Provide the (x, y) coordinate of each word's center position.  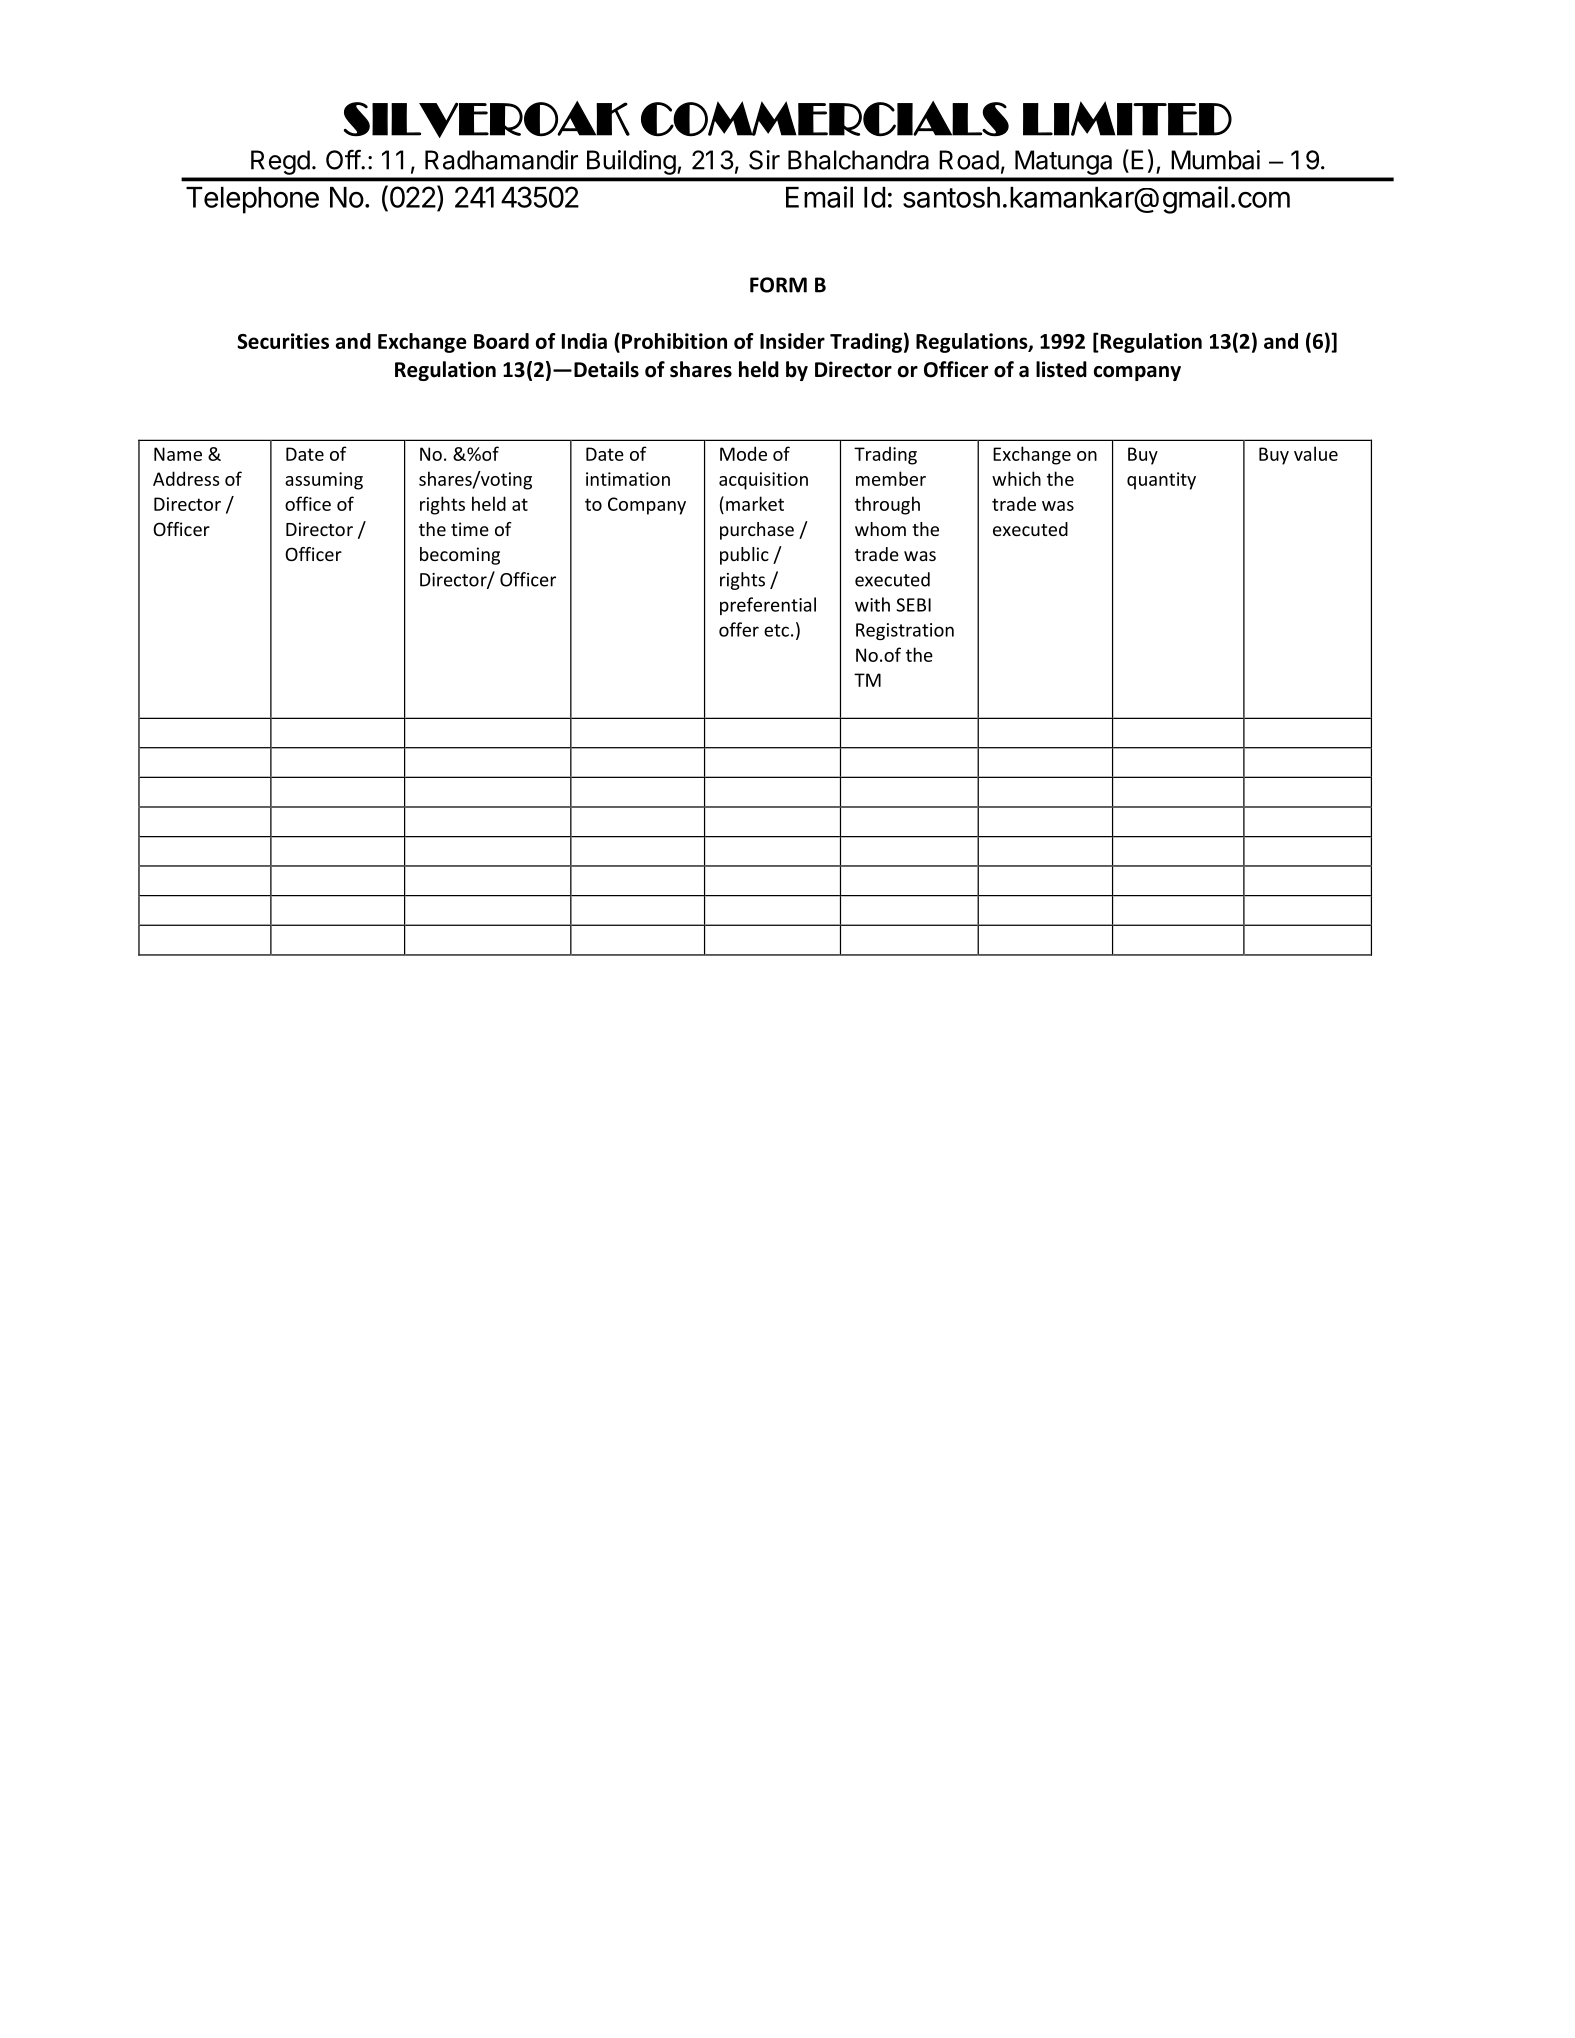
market (755, 503)
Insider (792, 341)
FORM (778, 285)
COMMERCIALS (825, 119)
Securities (283, 341)
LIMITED (1127, 118)
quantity (1161, 481)
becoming (460, 556)
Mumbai (1215, 160)
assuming (324, 481)
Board (501, 341)
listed (1061, 369)
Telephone (252, 200)
